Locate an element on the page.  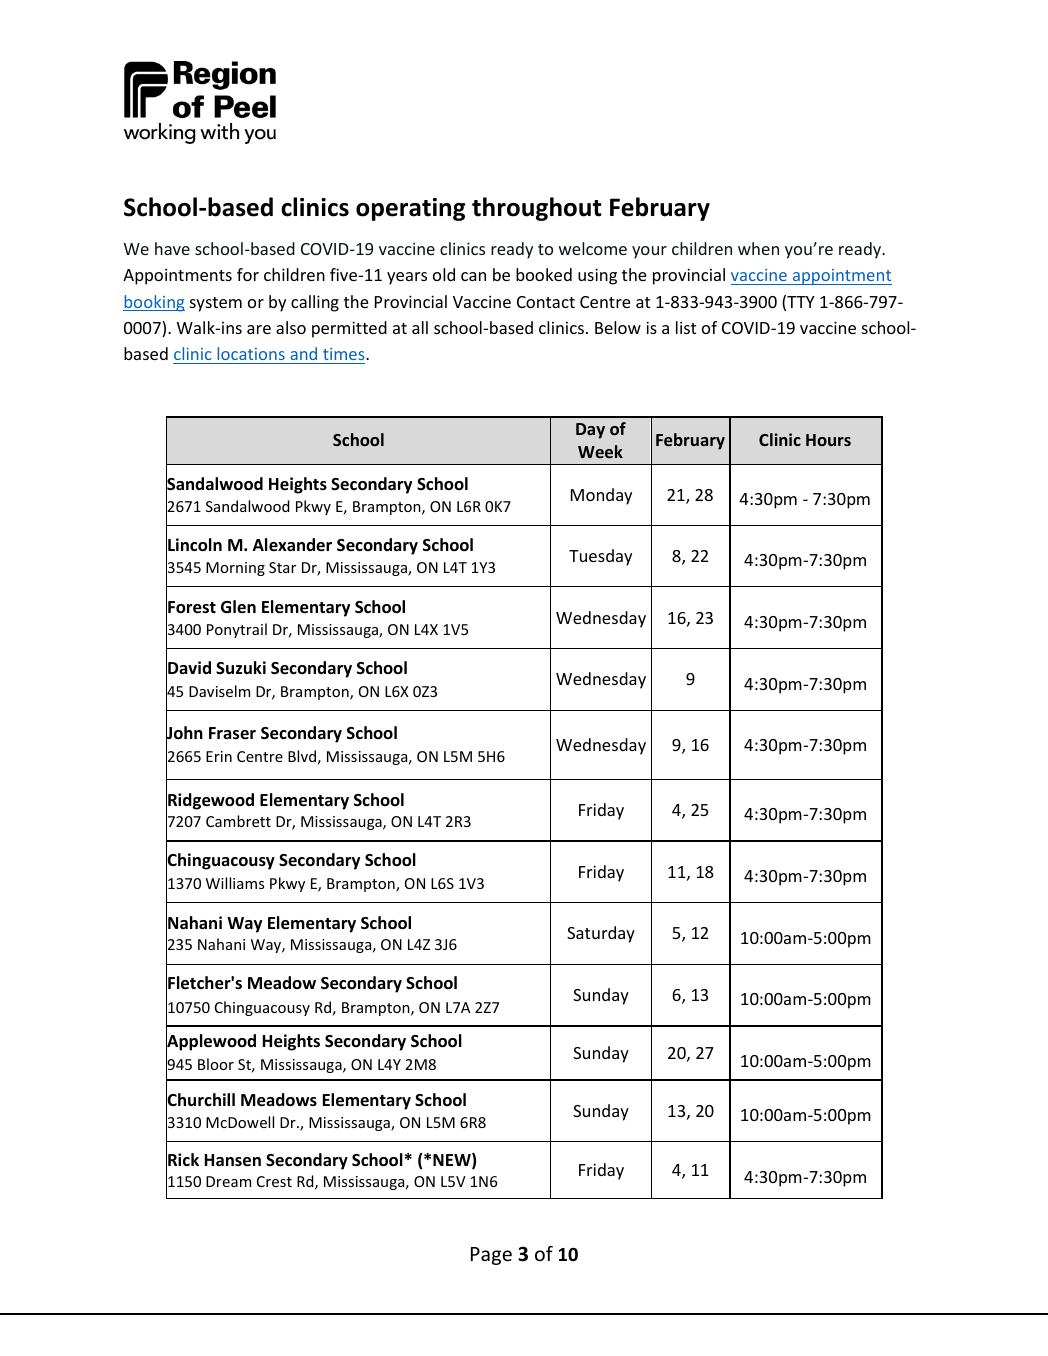
Page is located at coordinates (491, 1256).
